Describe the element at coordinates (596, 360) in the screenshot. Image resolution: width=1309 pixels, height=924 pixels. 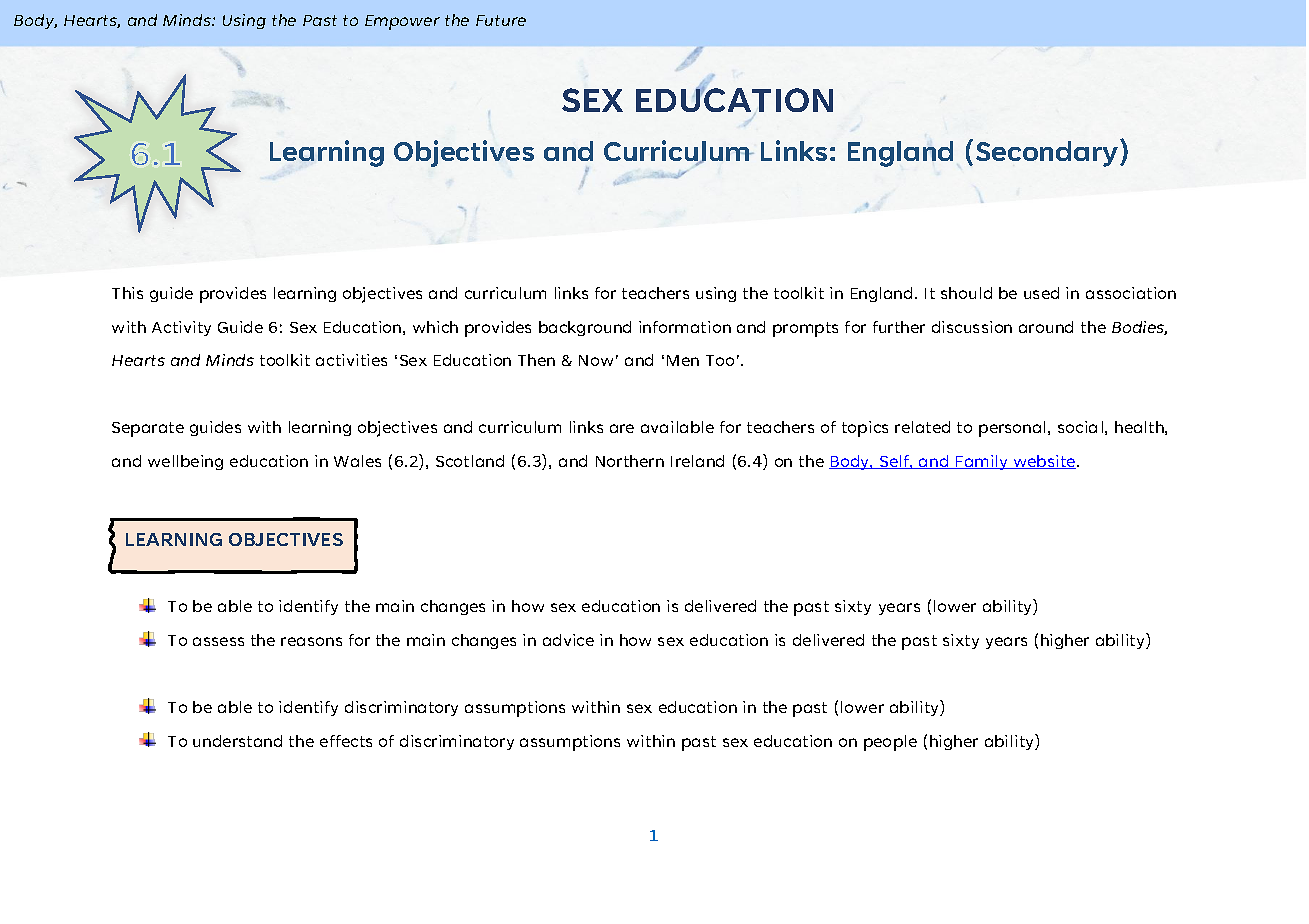
I see `Now` at that location.
